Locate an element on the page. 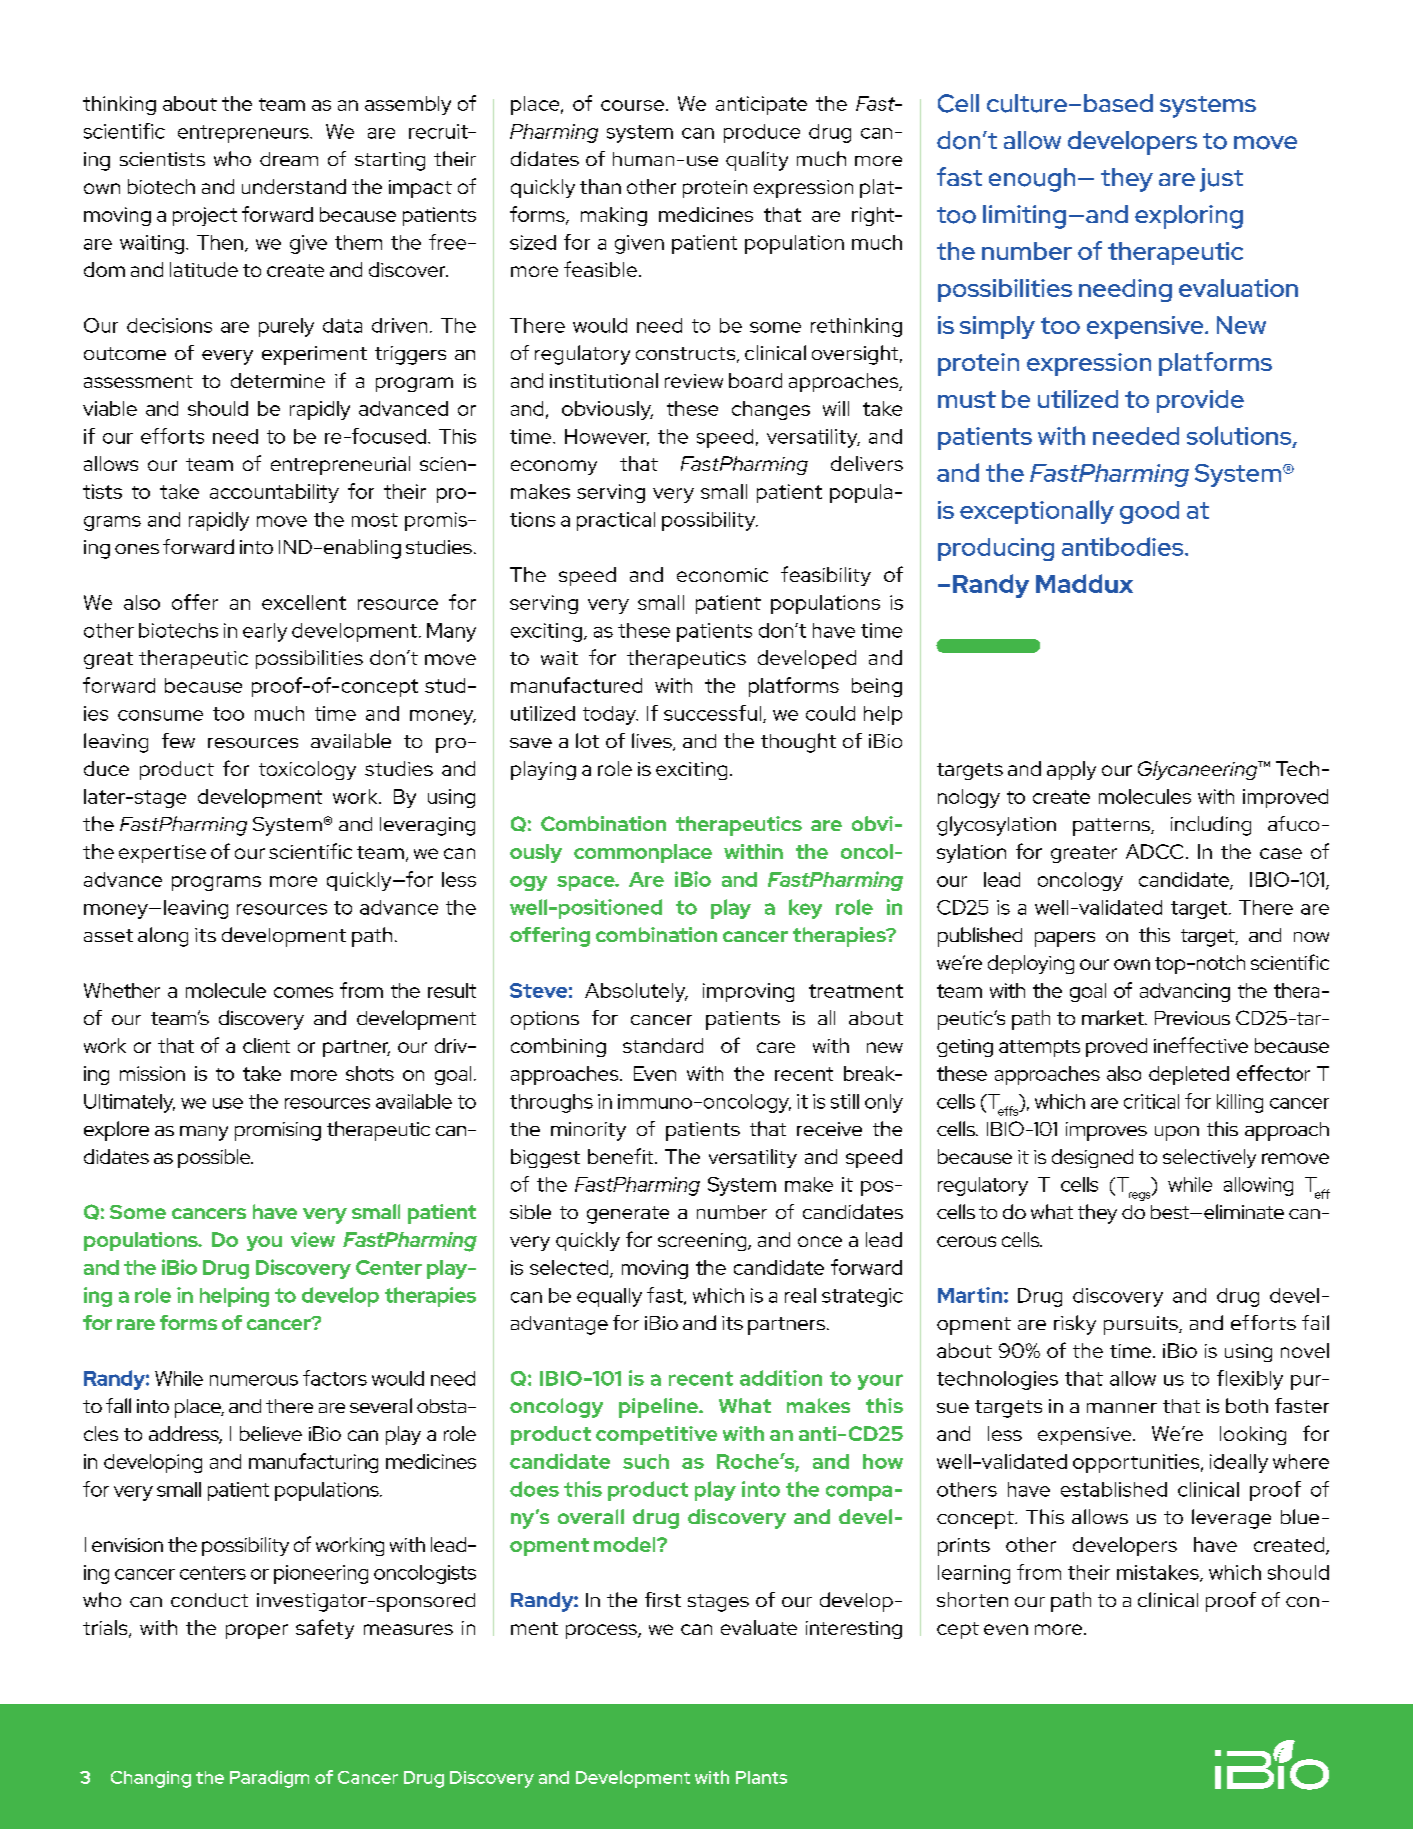 Image resolution: width=1413 pixels, height=1829 pixels. quality is located at coordinates (757, 161).
